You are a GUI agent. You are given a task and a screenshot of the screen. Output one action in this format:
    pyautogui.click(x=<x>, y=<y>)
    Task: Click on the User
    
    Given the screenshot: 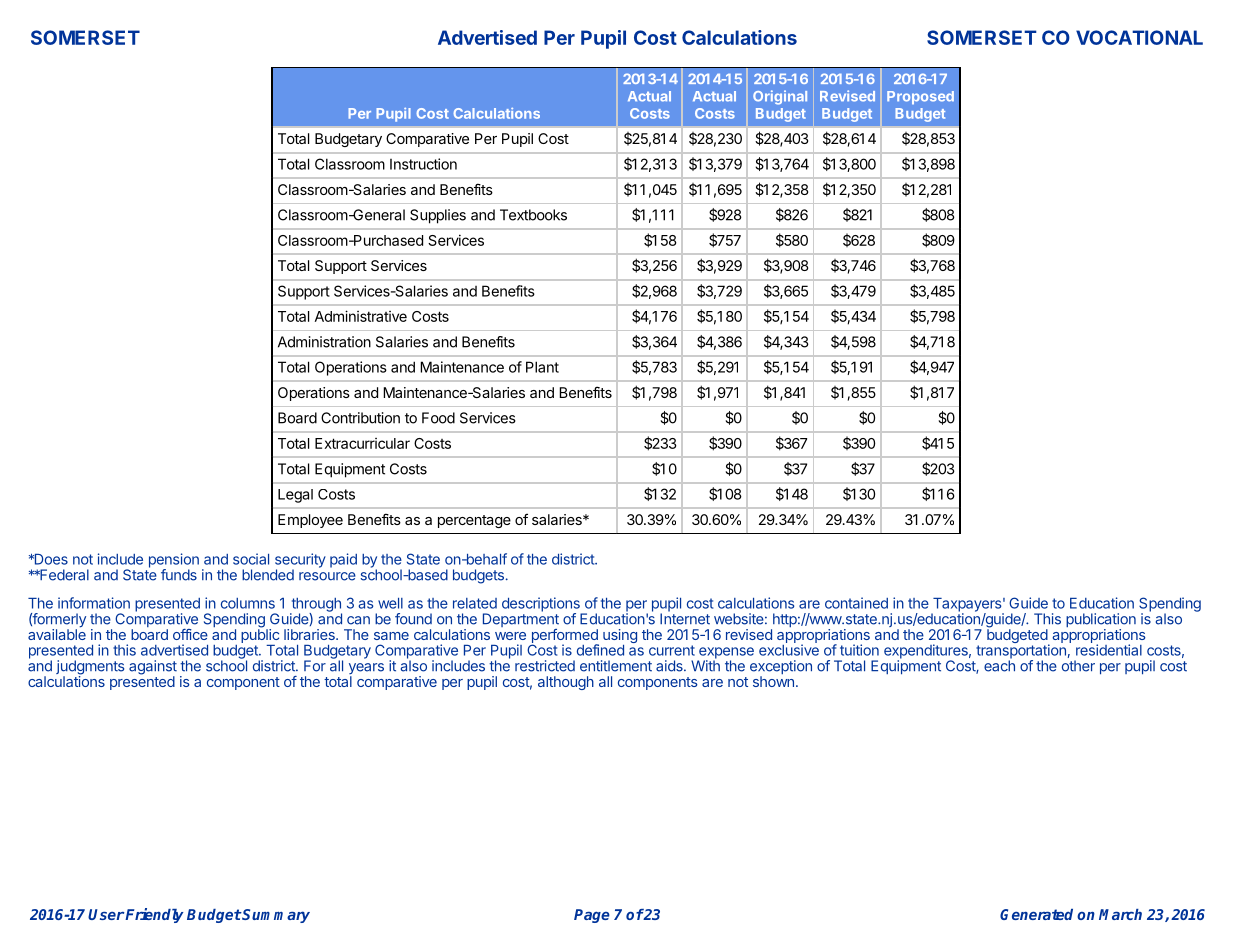 What is the action you would take?
    pyautogui.click(x=106, y=914)
